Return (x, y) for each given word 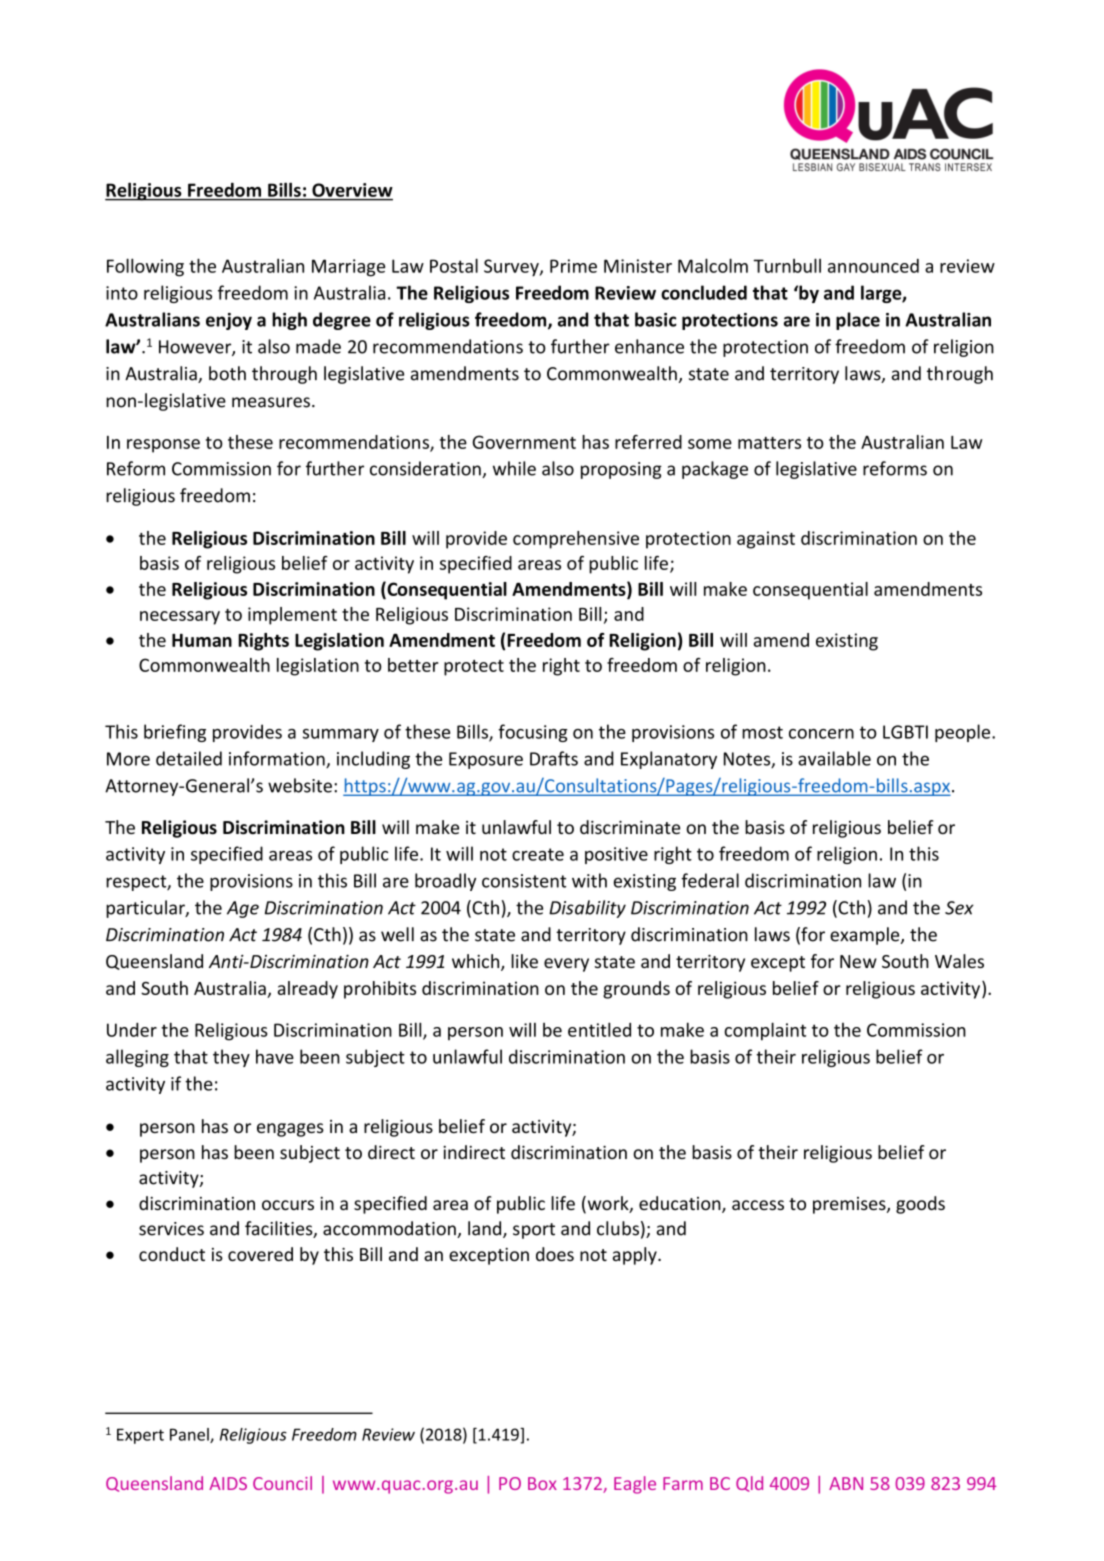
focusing (533, 733)
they (231, 1058)
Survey (512, 268)
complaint (765, 1031)
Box (542, 1483)
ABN (846, 1483)
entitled (599, 1029)
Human (202, 640)
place (858, 321)
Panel (190, 1435)
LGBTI (905, 732)
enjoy (229, 321)
